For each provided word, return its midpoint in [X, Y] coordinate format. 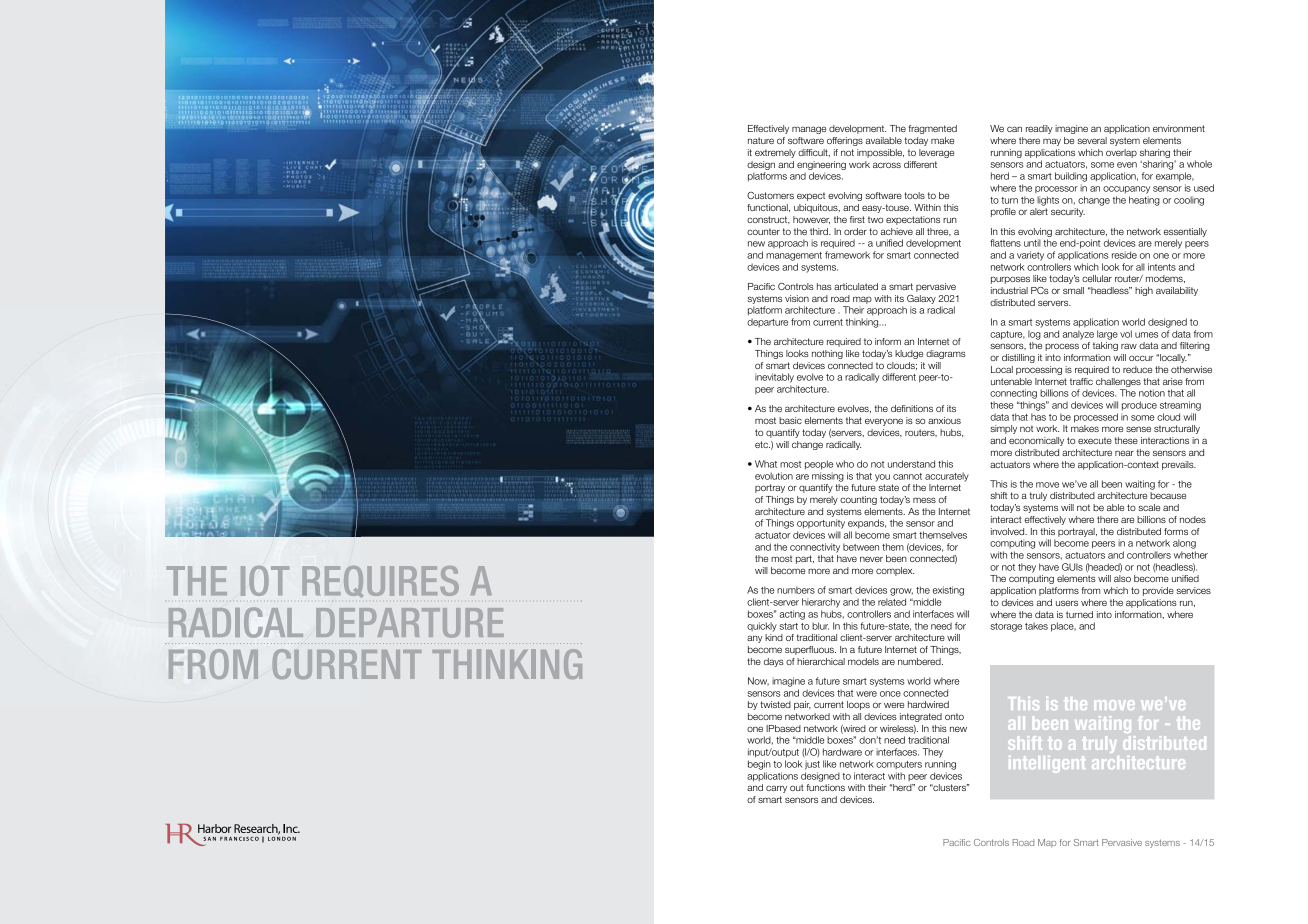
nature [761, 140]
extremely [775, 153]
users [1067, 603]
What [766, 464]
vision [797, 298]
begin [759, 765]
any [755, 639]
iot [265, 581]
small [1073, 290]
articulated [856, 286]
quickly [762, 627]
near [1124, 453]
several [1092, 140]
